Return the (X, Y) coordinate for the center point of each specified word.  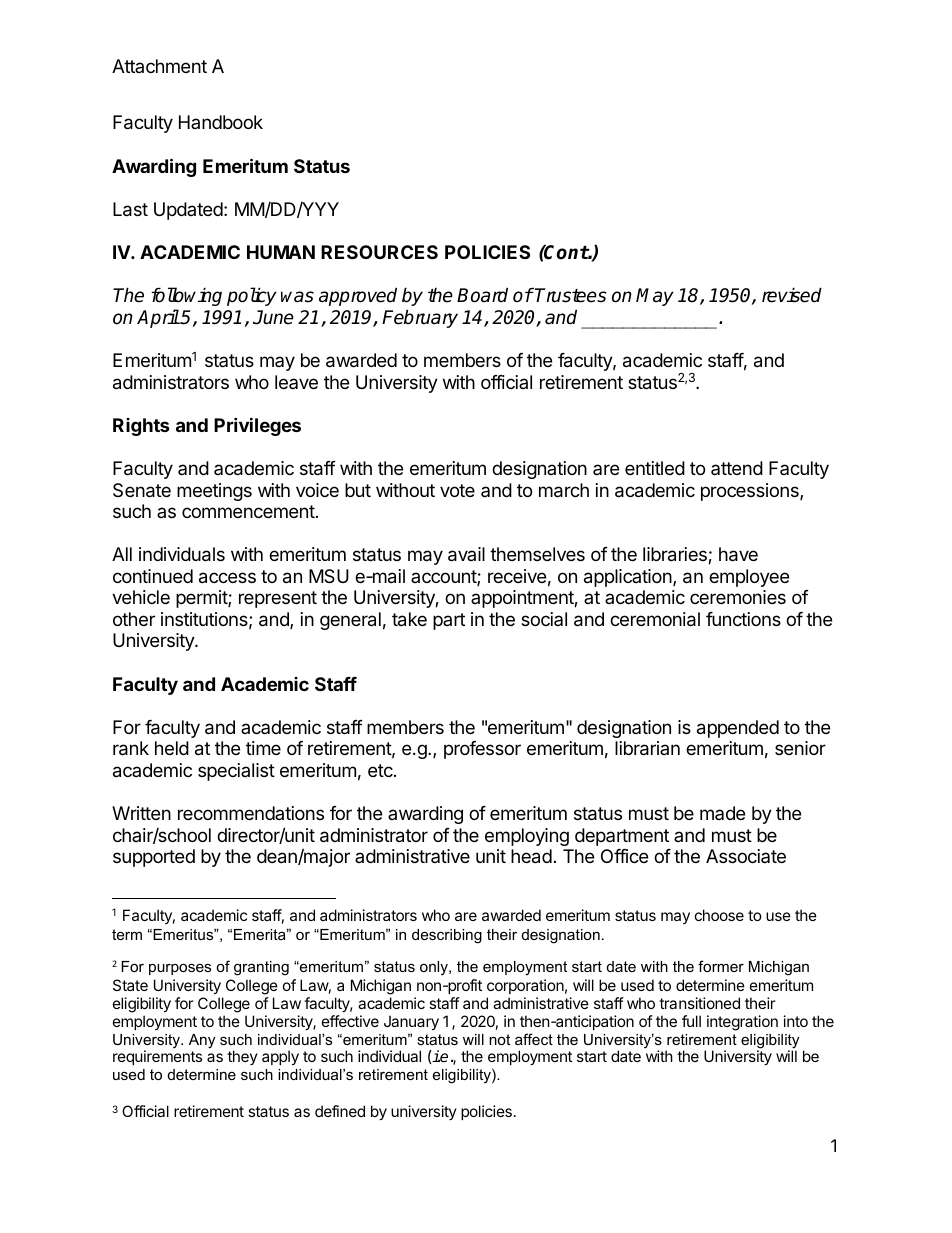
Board (482, 295)
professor (482, 750)
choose (719, 915)
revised (792, 295)
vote (457, 490)
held (172, 748)
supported (154, 858)
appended (738, 729)
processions (751, 492)
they (242, 1057)
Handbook (221, 122)
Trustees (571, 295)
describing (447, 936)
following (186, 296)
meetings (214, 492)
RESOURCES (379, 252)
